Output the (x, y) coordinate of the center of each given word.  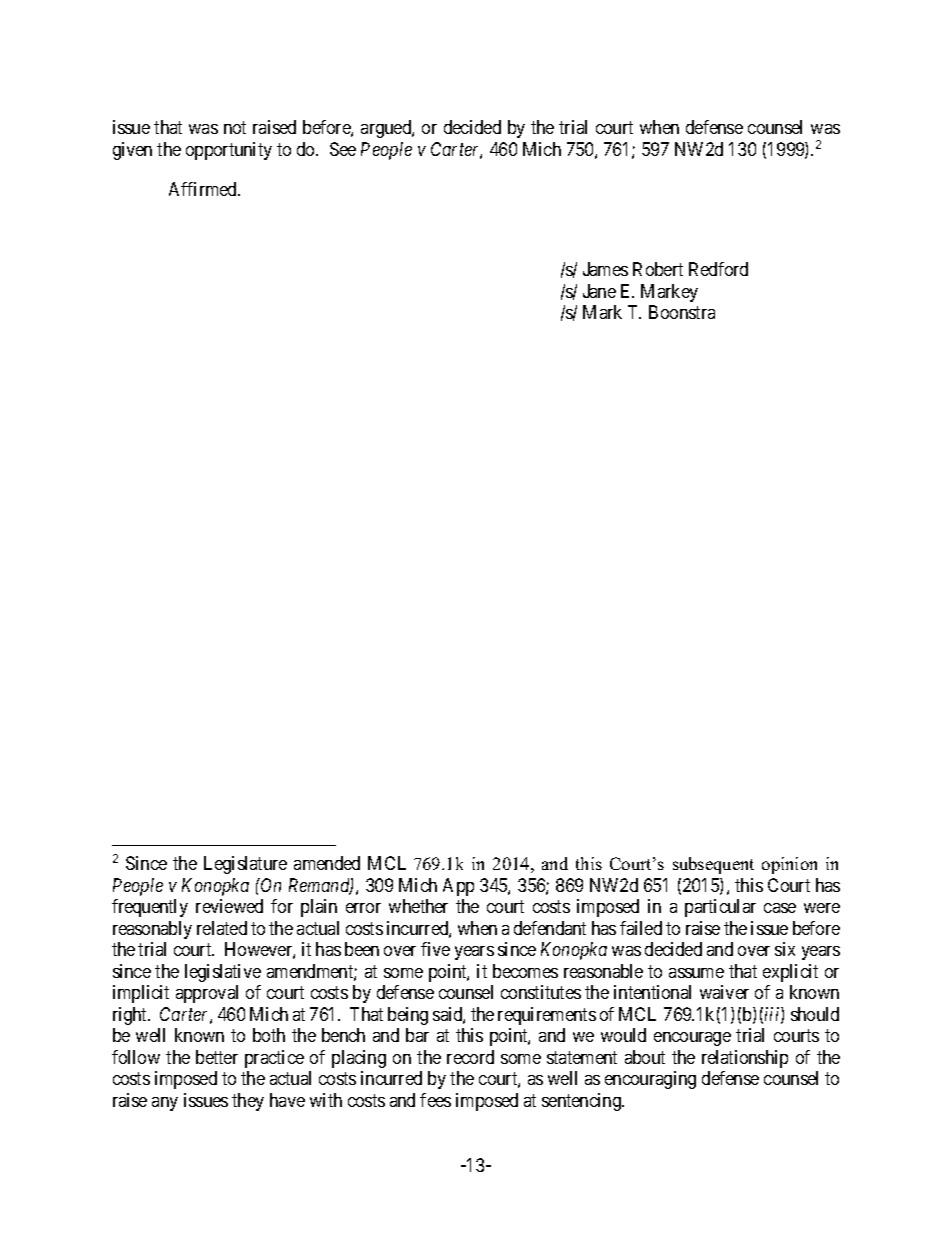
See (343, 149)
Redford (718, 269)
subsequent (713, 865)
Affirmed (204, 189)
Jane (599, 291)
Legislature (245, 865)
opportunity (229, 151)
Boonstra (682, 312)
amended (327, 863)
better (217, 1057)
